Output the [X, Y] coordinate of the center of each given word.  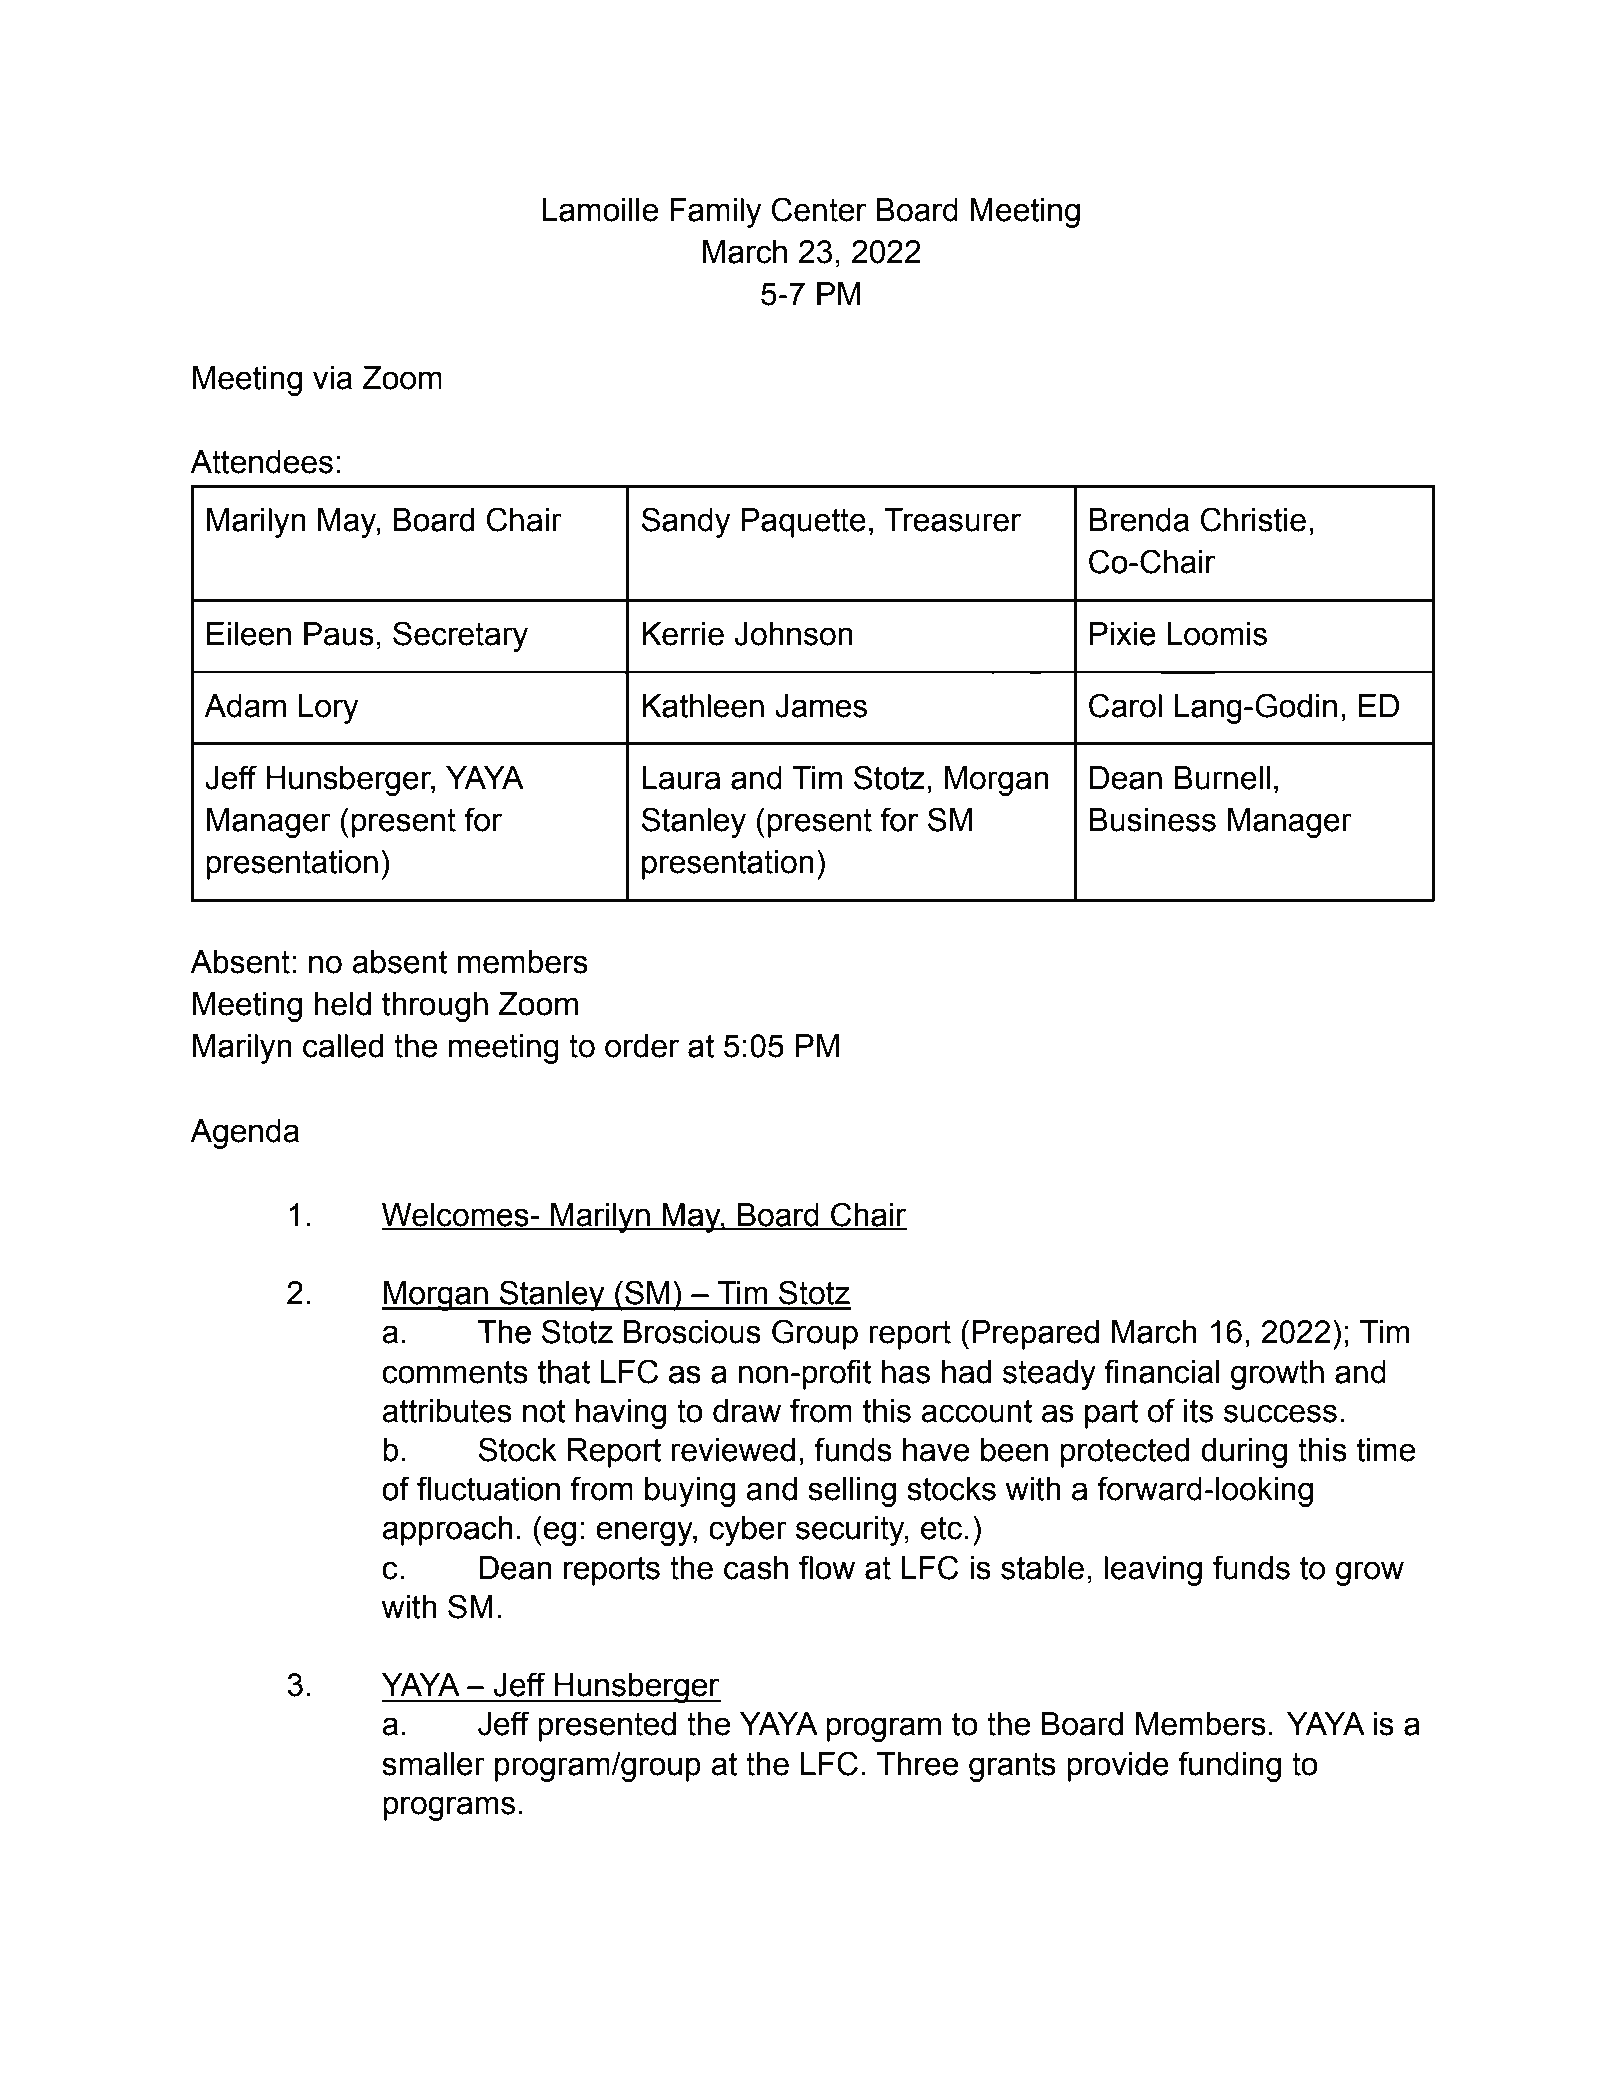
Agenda [244, 1134]
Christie [1253, 519]
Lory [329, 709]
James [821, 706]
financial [1162, 1371]
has [906, 1372]
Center [819, 209]
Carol [1125, 705]
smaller [433, 1764]
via [332, 378]
